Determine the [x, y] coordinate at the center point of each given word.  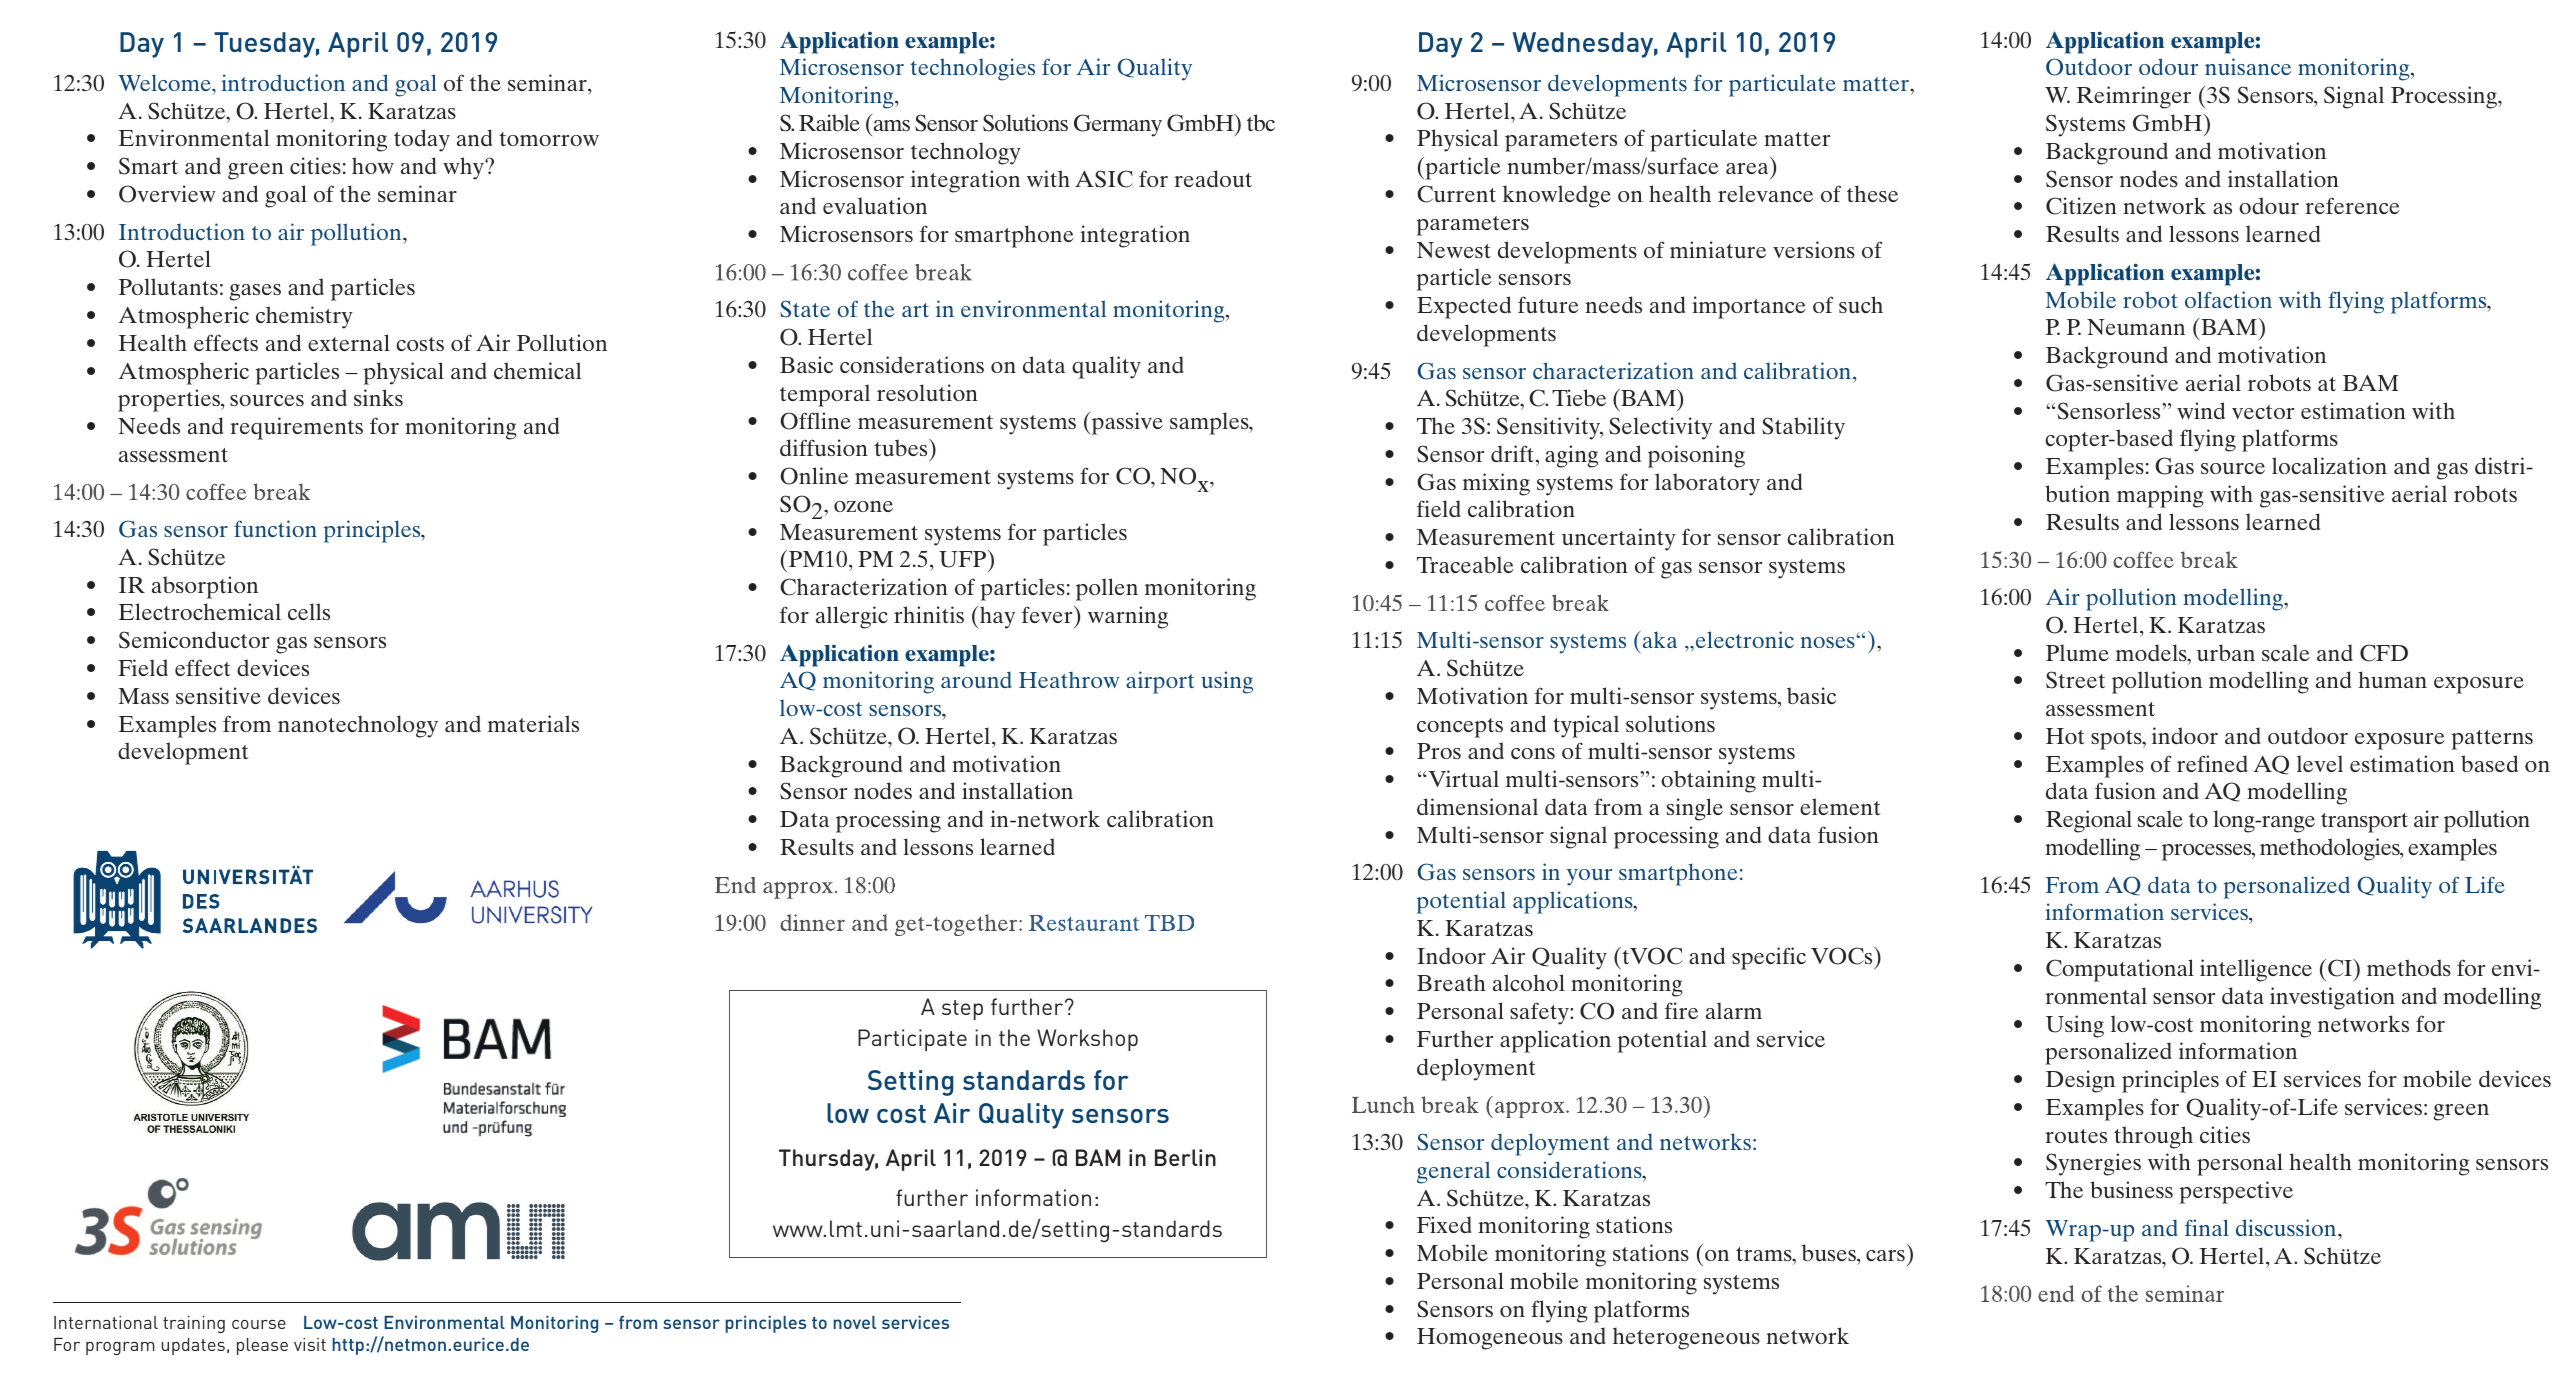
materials [533, 723]
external [349, 342]
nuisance [2248, 66]
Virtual [1462, 778]
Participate [912, 1040]
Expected [1464, 307]
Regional [2089, 821]
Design [2080, 1081]
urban [2226, 652]
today [422, 140]
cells [309, 611]
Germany [1118, 125]
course [259, 1324]
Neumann [2136, 327]
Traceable [1465, 564]
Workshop [1087, 1040]
